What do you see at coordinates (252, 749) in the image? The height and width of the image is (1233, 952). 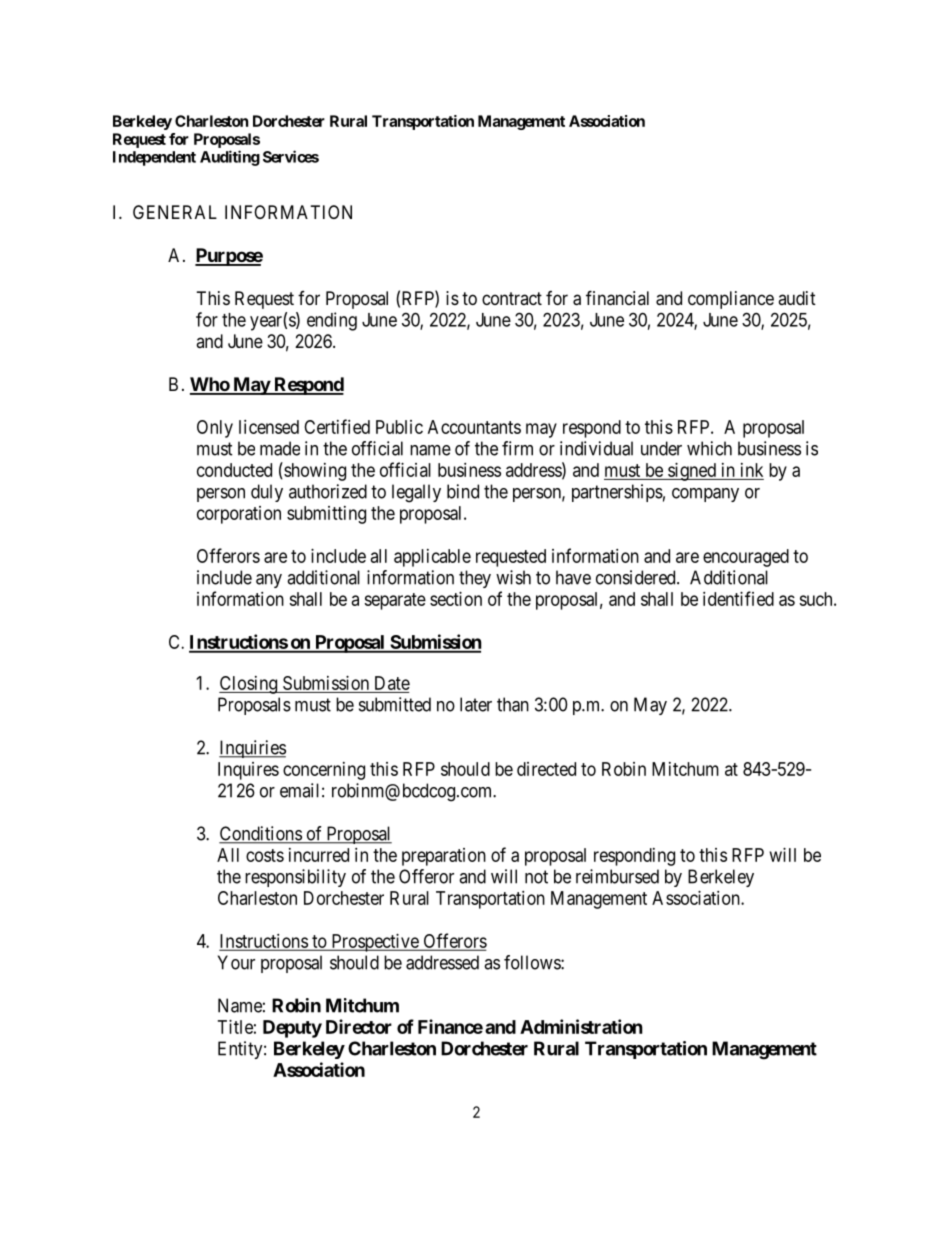 I see `Inquiries` at bounding box center [252, 749].
